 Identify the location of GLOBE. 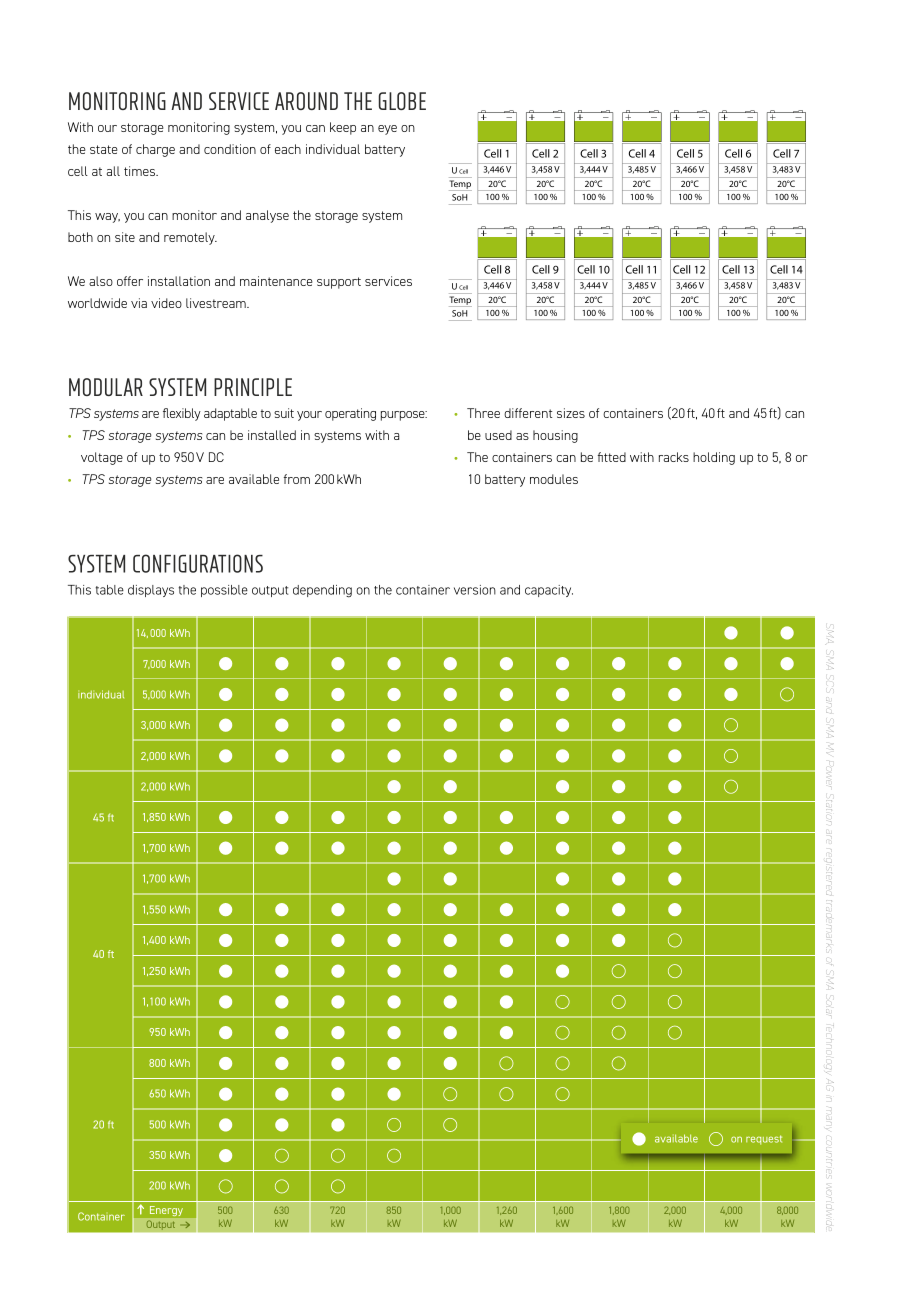
(402, 101).
